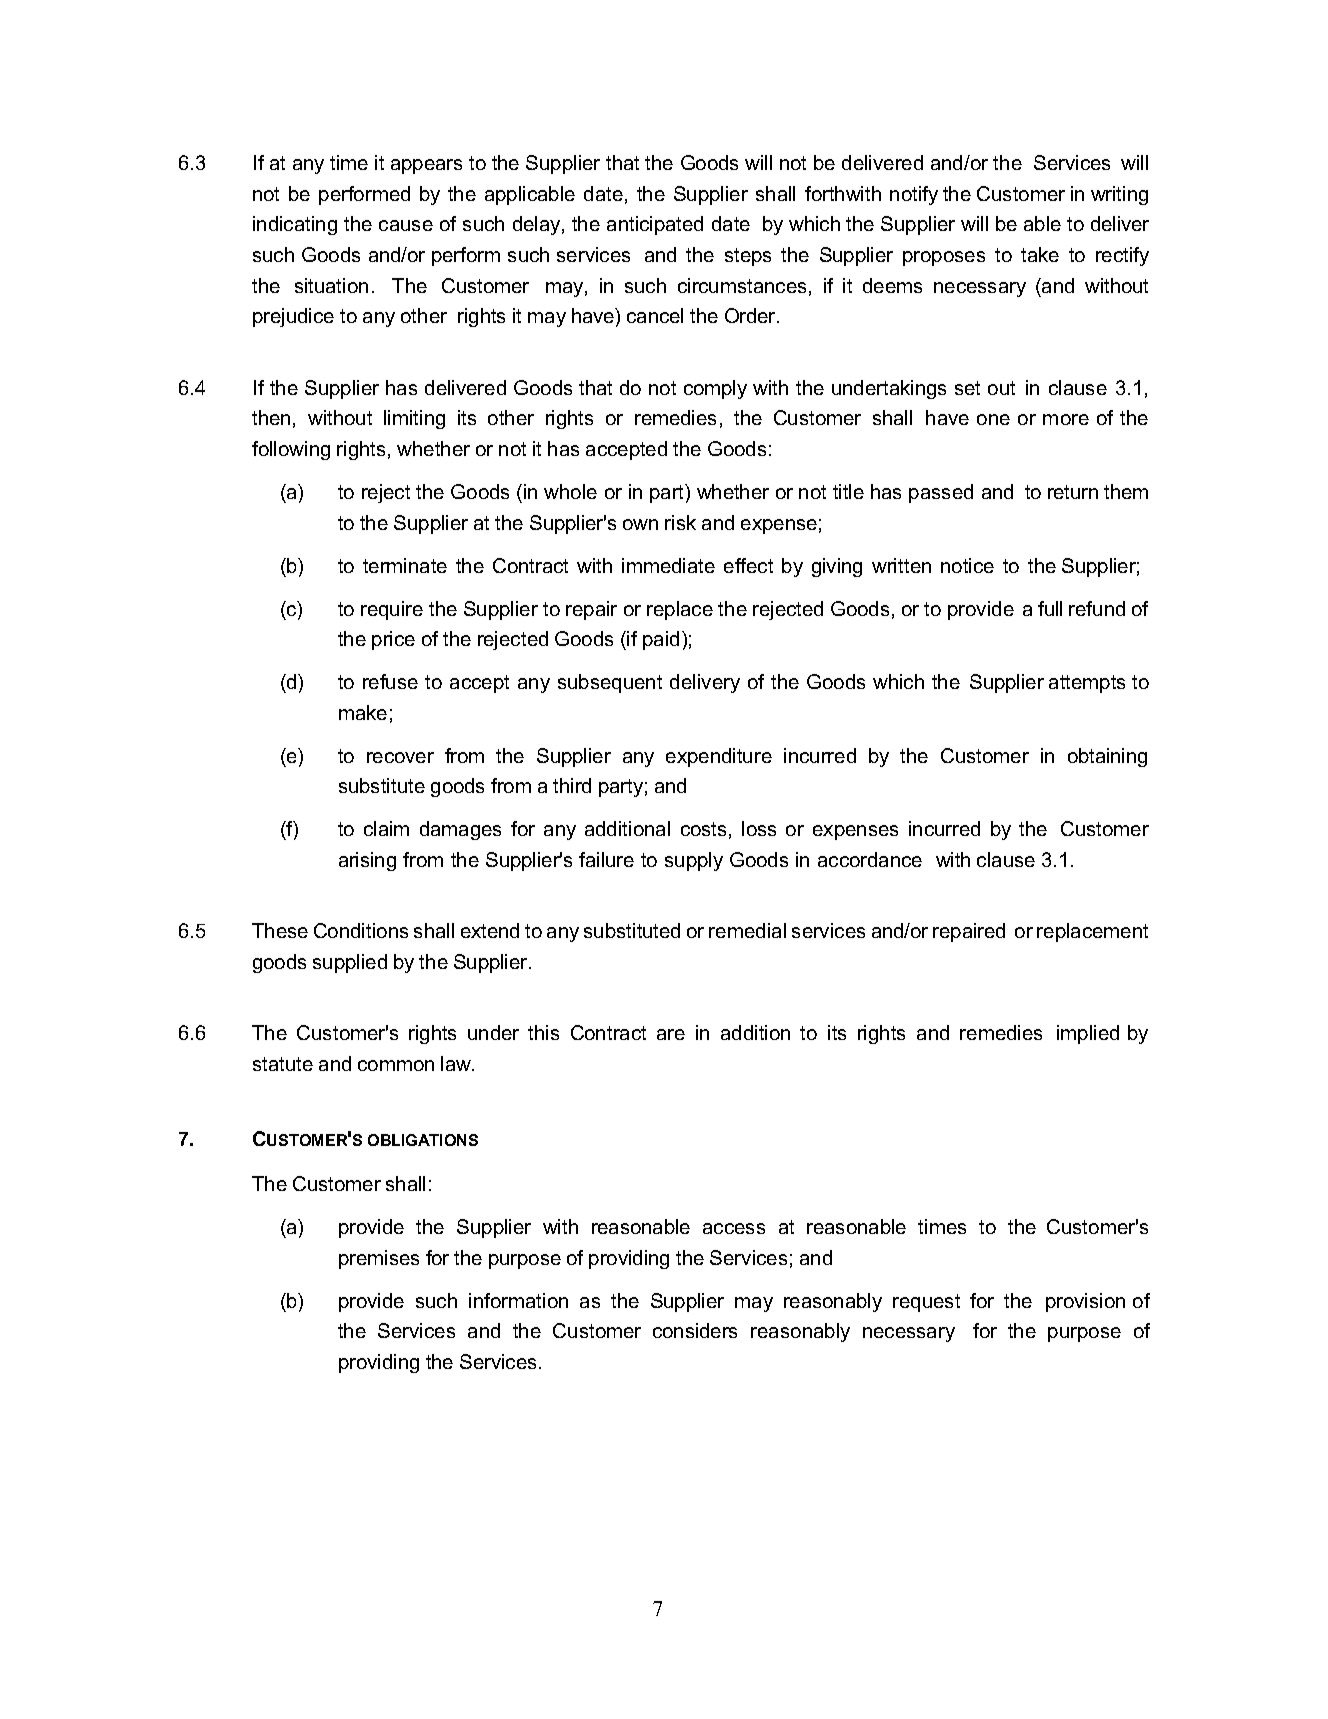 The image size is (1328, 1719). What do you see at coordinates (695, 1330) in the image?
I see `considers` at bounding box center [695, 1330].
